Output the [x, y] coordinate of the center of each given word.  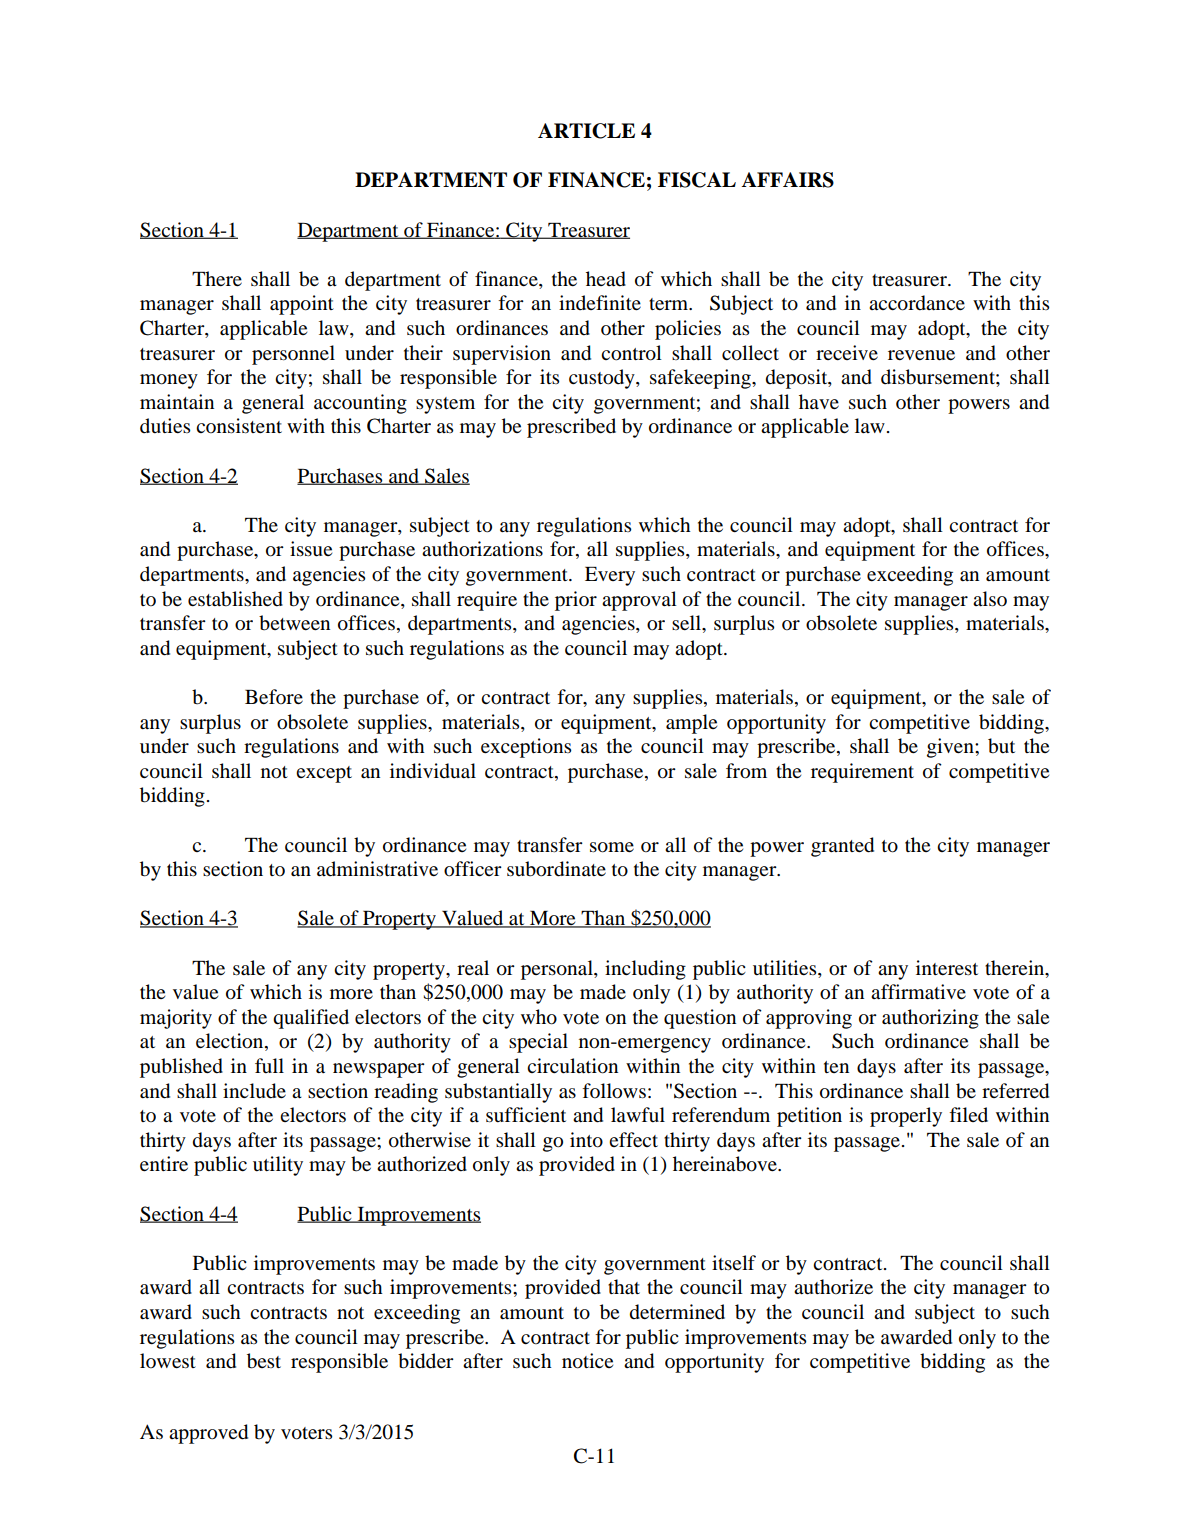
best [264, 1361]
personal [558, 970]
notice [587, 1361]
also [990, 599]
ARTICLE [586, 131]
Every [610, 576]
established [235, 599]
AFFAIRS [787, 180]
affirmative [918, 992]
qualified [311, 1019]
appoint [302, 305]
